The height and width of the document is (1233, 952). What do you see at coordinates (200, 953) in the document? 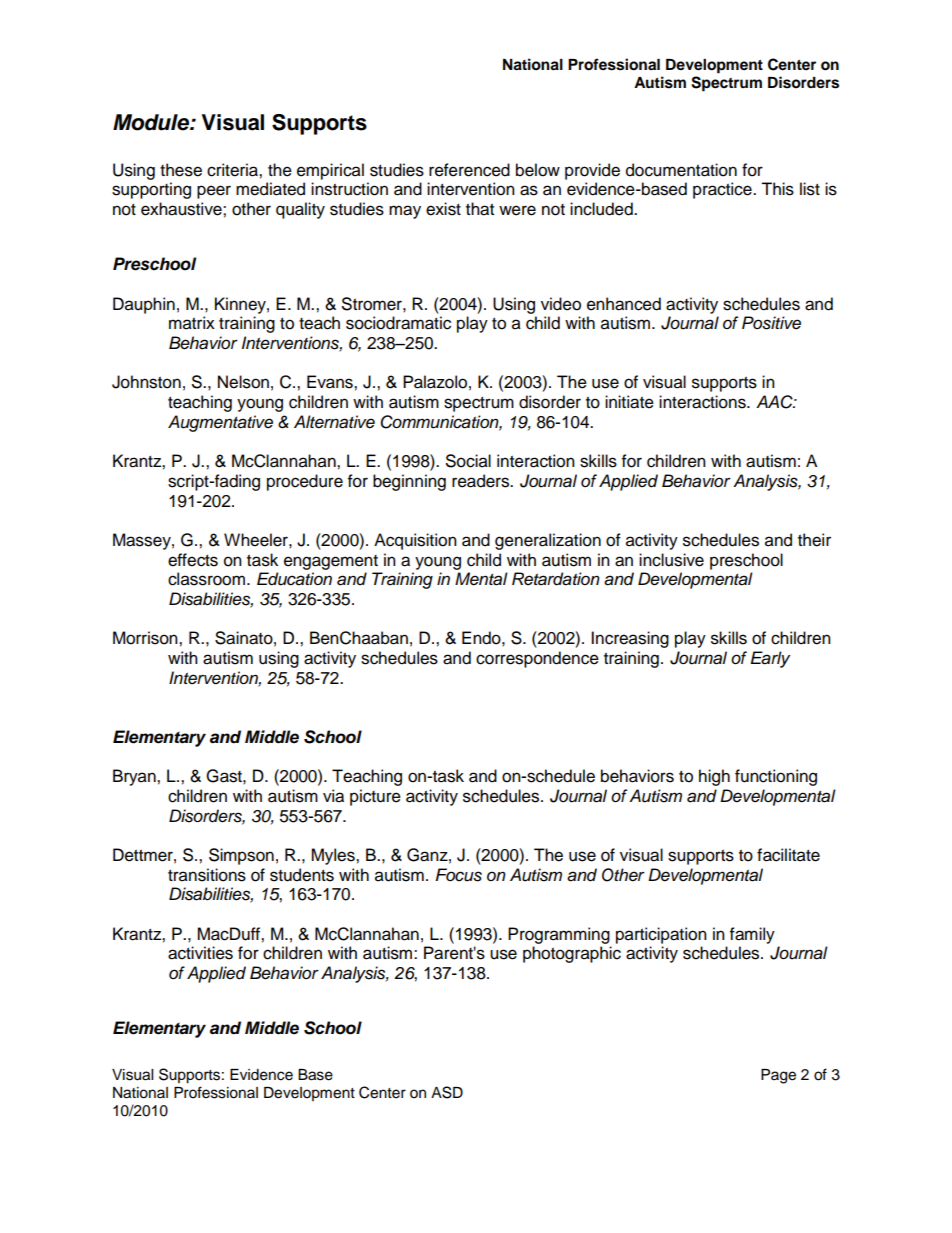
I see `activities` at bounding box center [200, 953].
